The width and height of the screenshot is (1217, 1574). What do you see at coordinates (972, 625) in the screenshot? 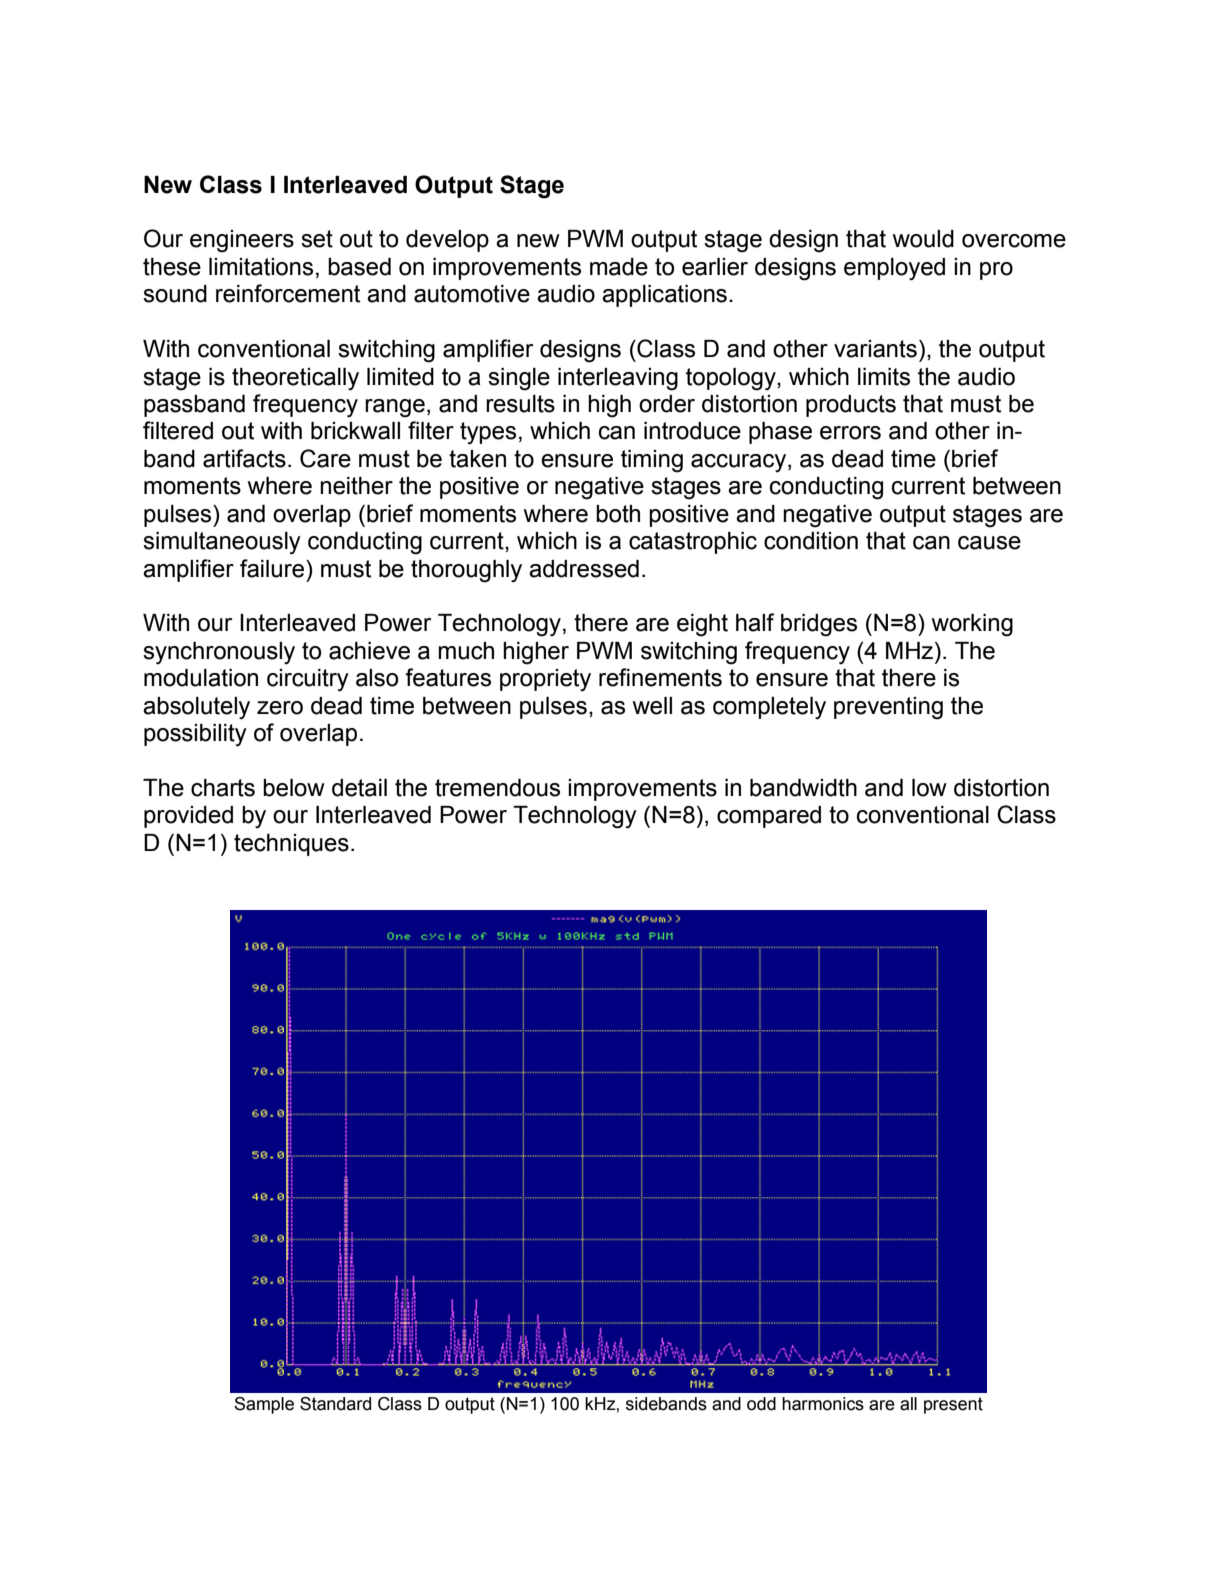
I see `working` at bounding box center [972, 625].
